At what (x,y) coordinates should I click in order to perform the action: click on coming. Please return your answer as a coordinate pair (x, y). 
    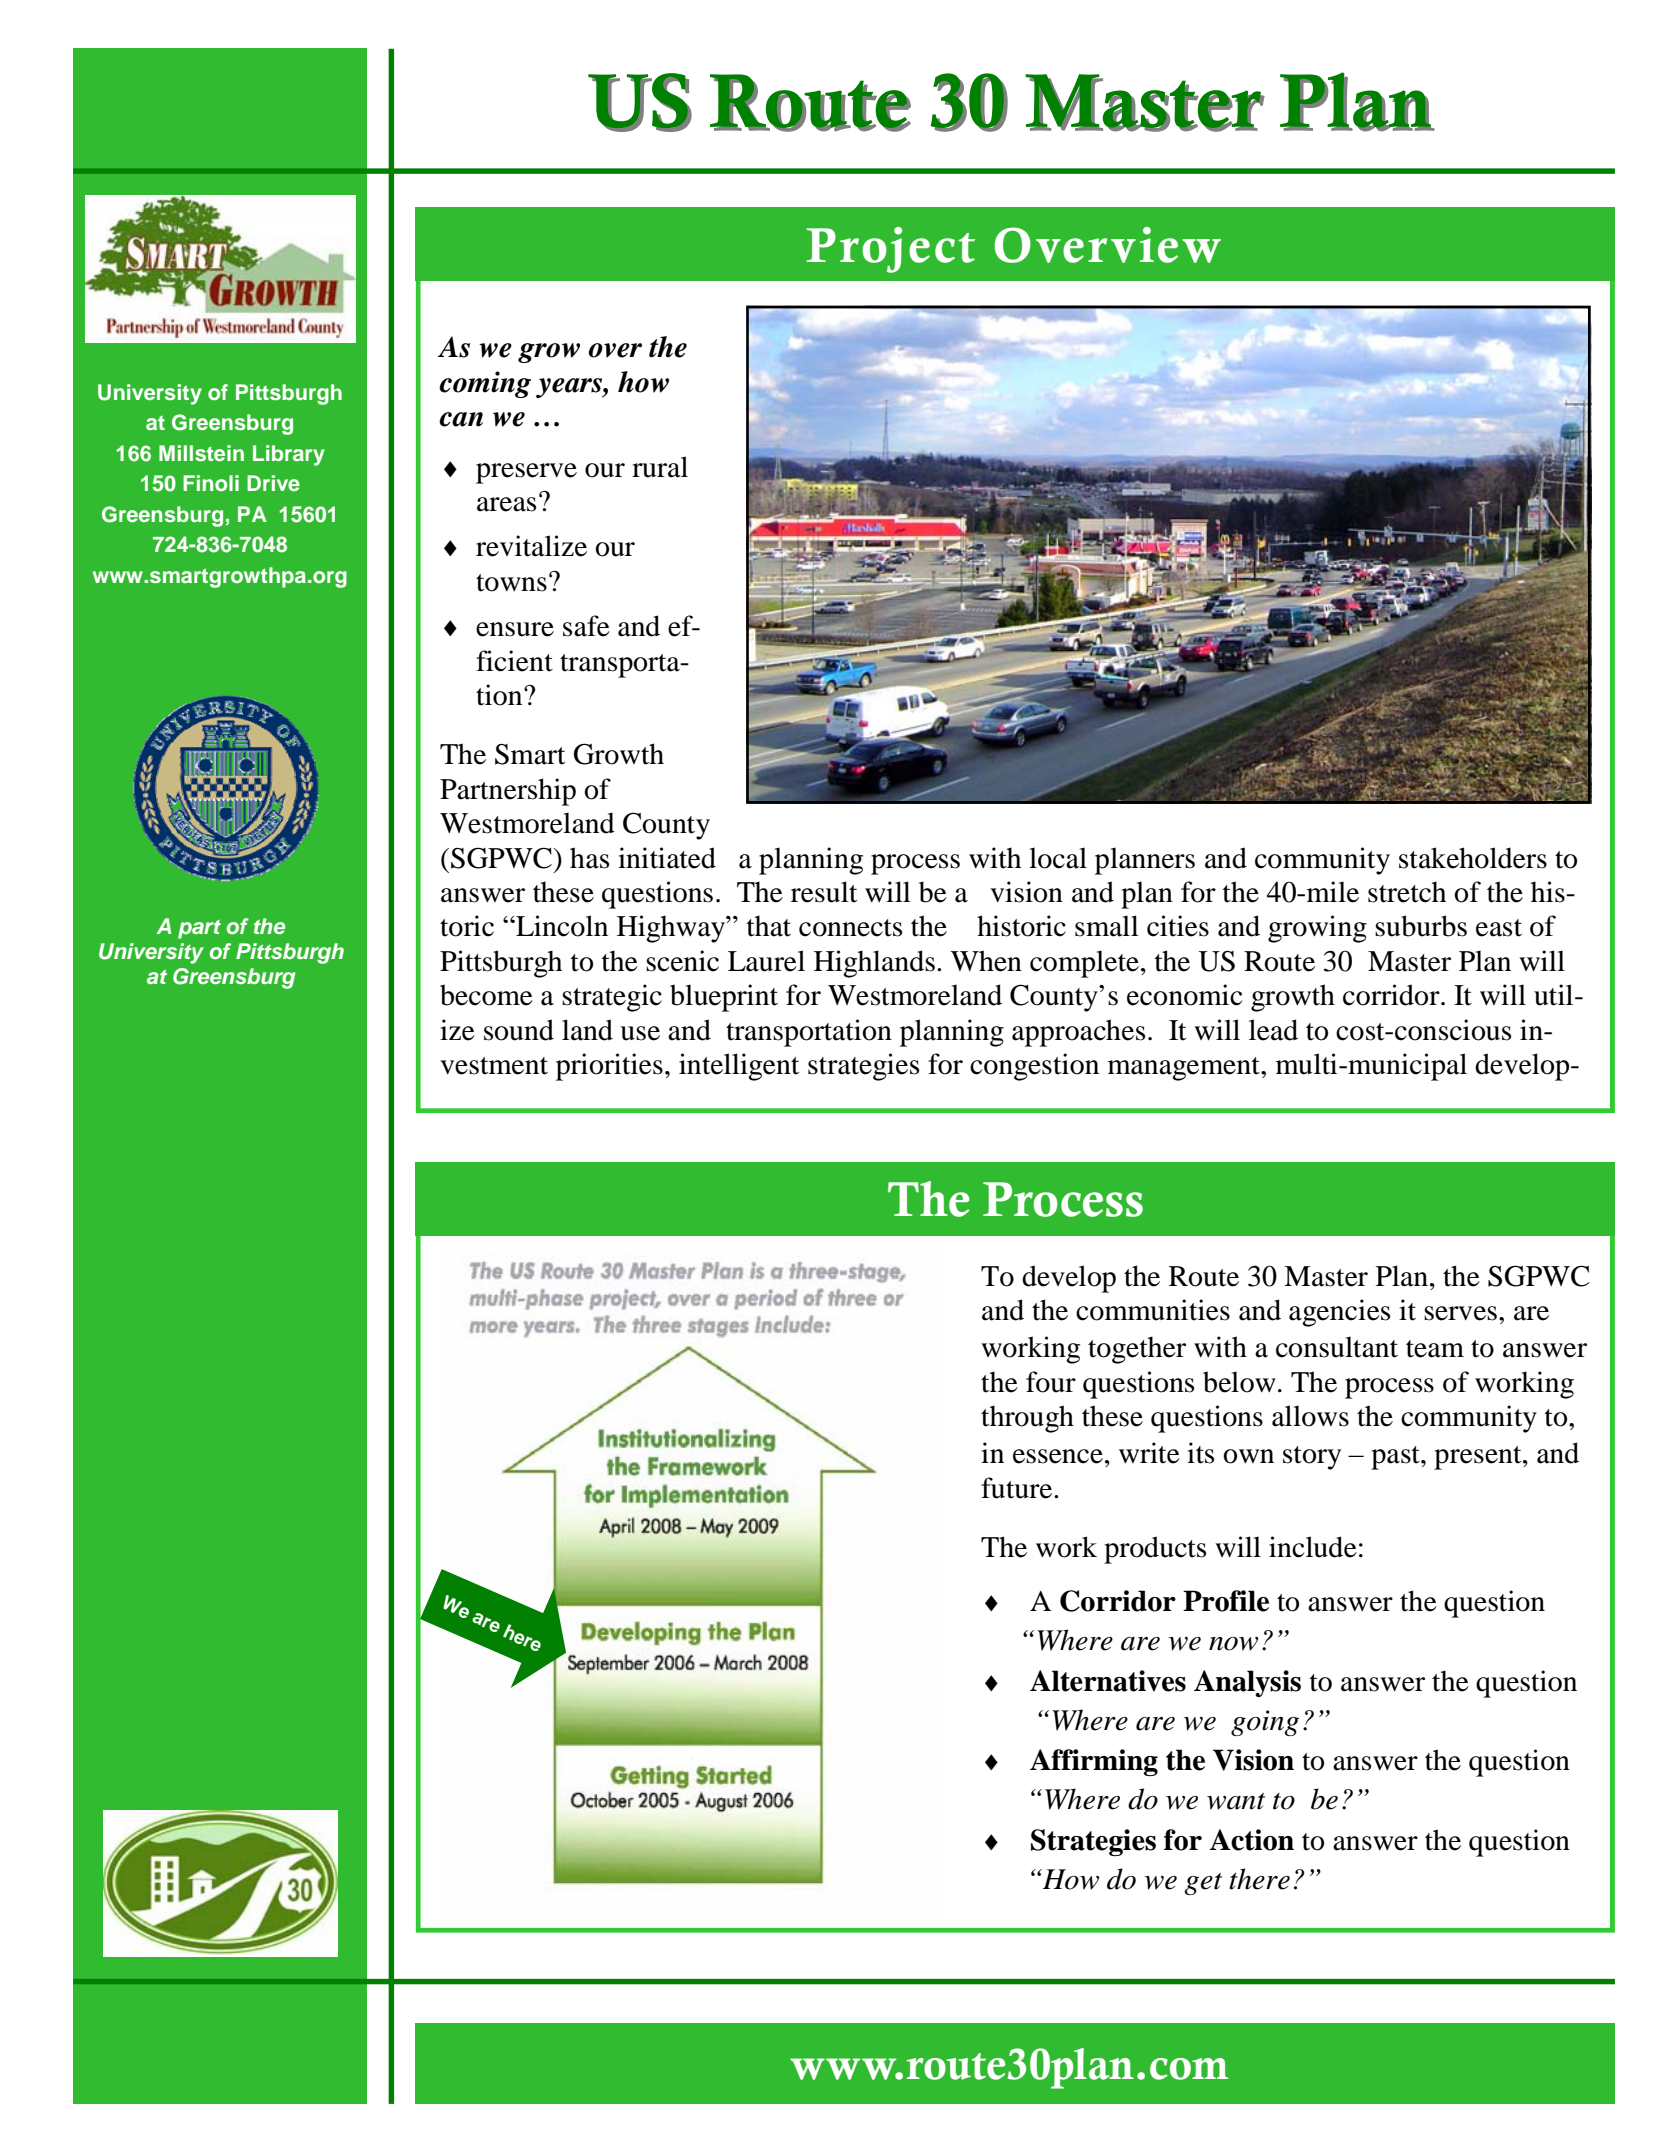
    Looking at the image, I should click on (485, 384).
